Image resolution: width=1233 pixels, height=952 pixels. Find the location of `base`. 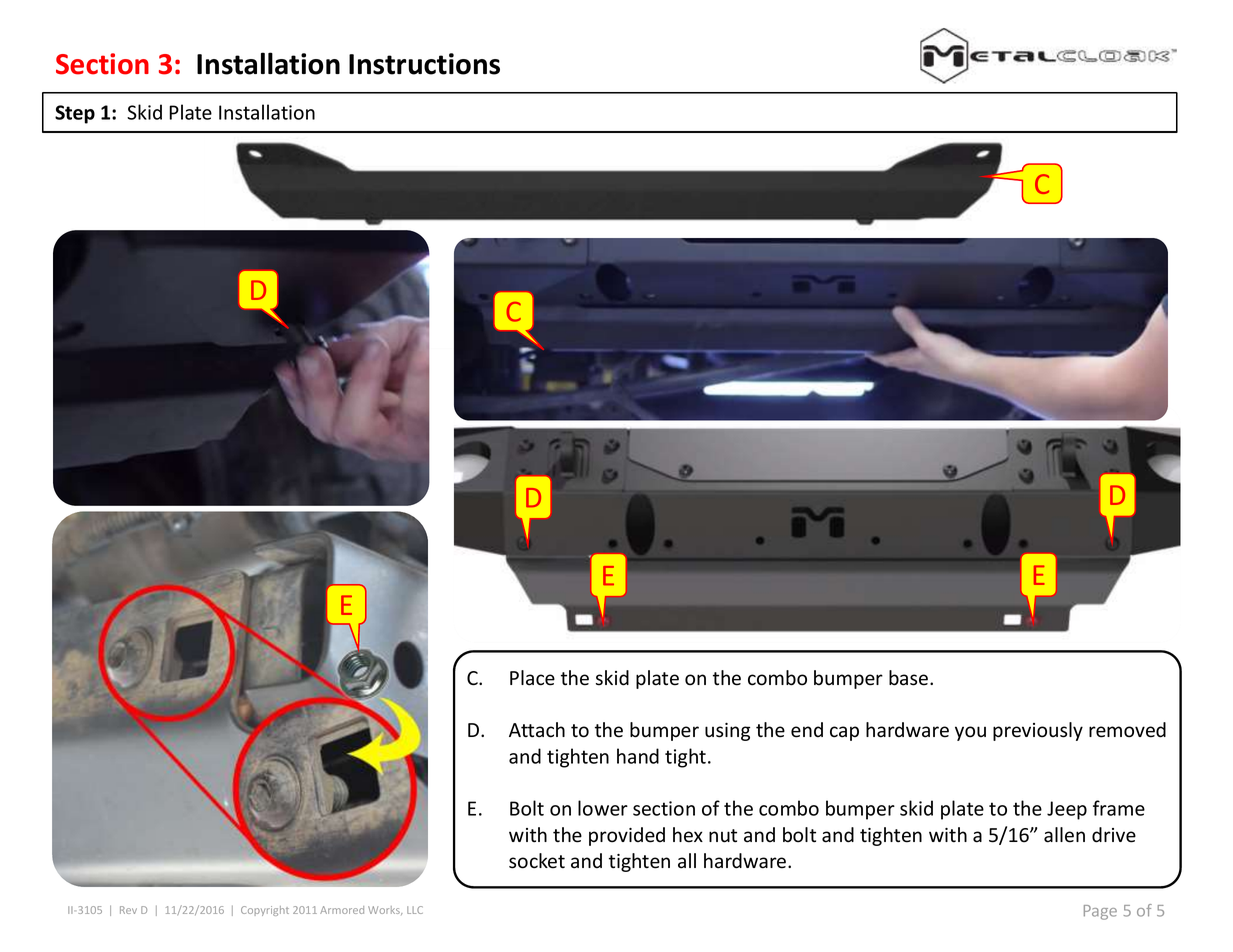

base is located at coordinates (910, 678).
